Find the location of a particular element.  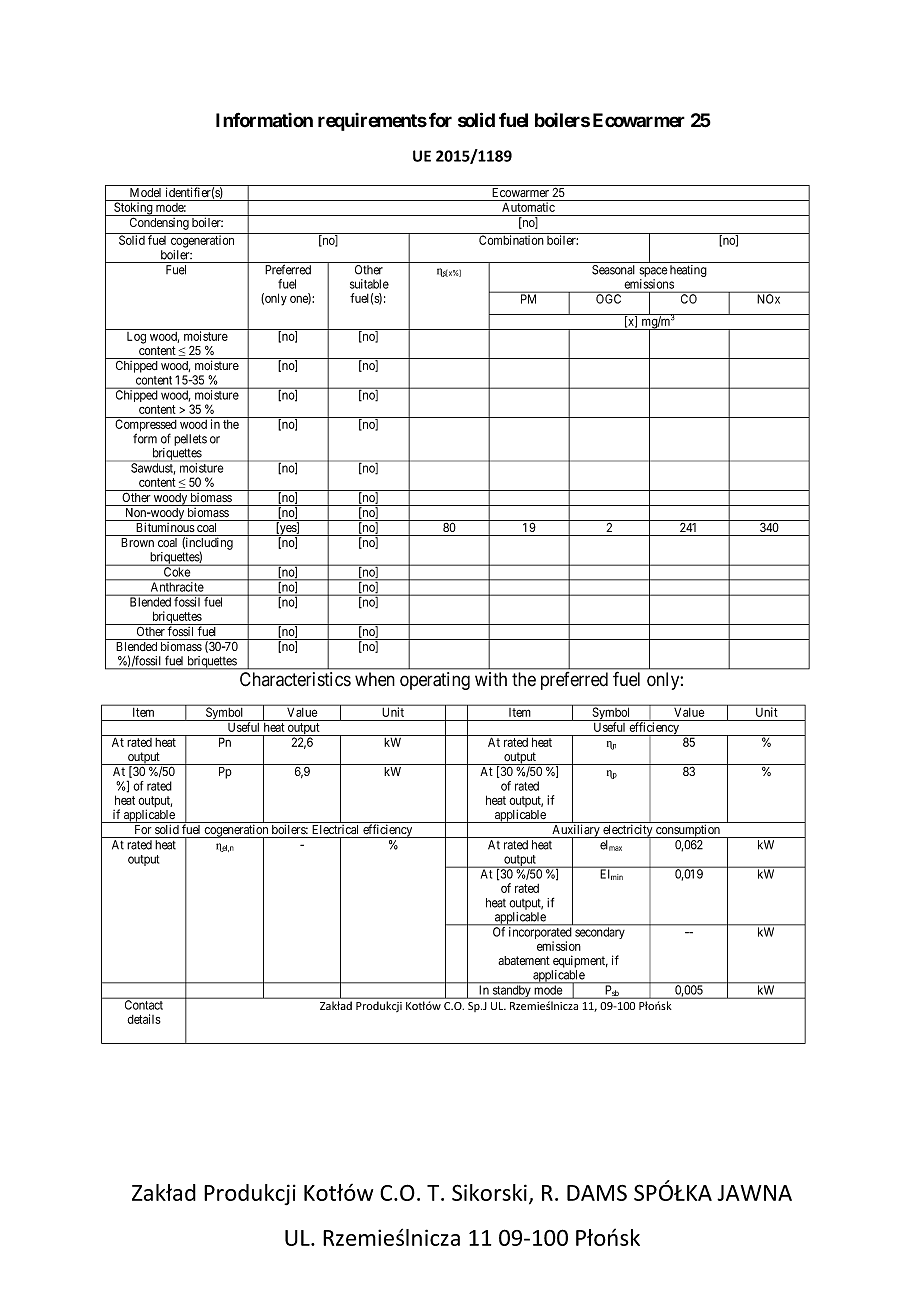

details is located at coordinates (144, 1019).
